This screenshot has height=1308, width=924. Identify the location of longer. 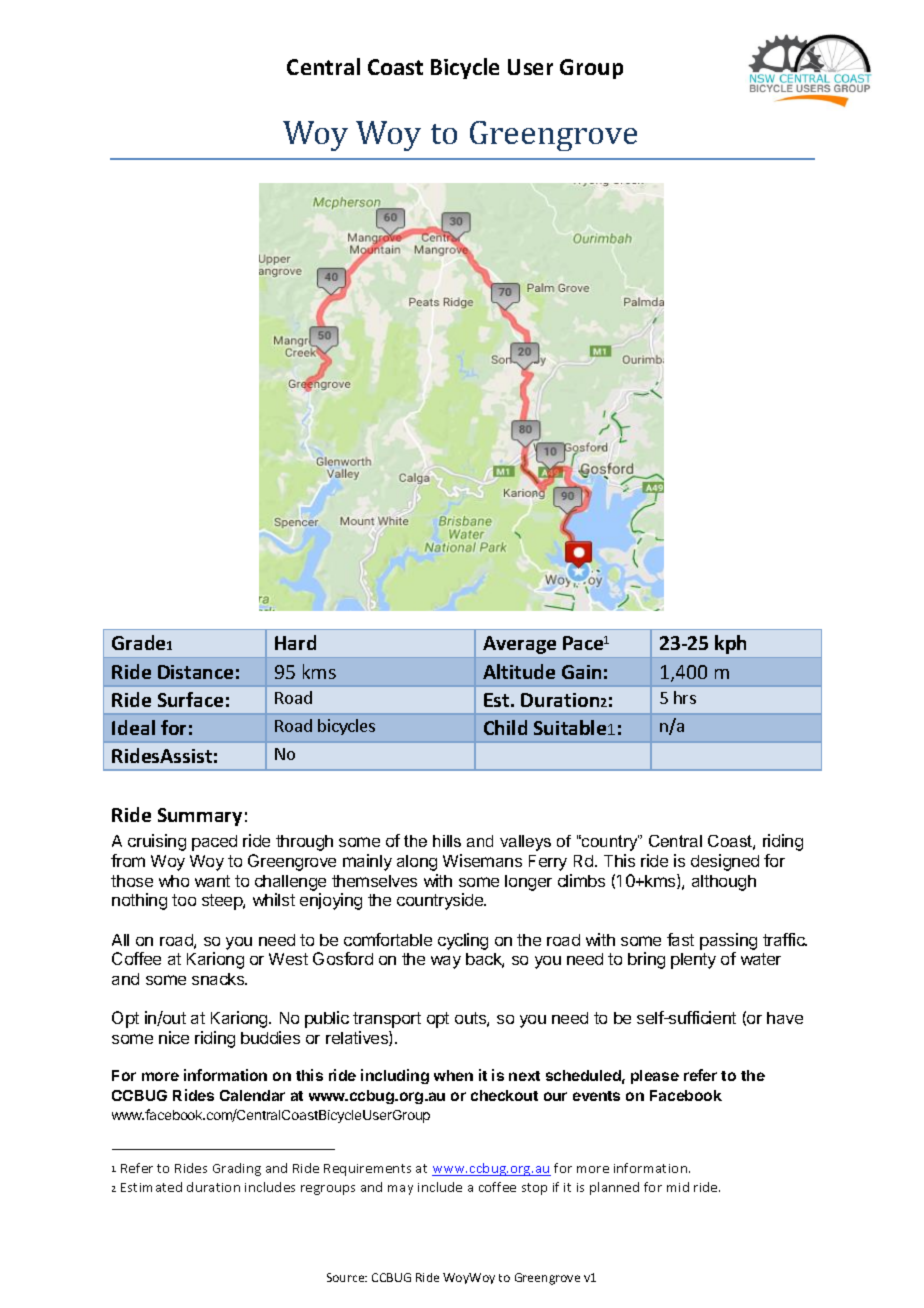
(528, 883).
